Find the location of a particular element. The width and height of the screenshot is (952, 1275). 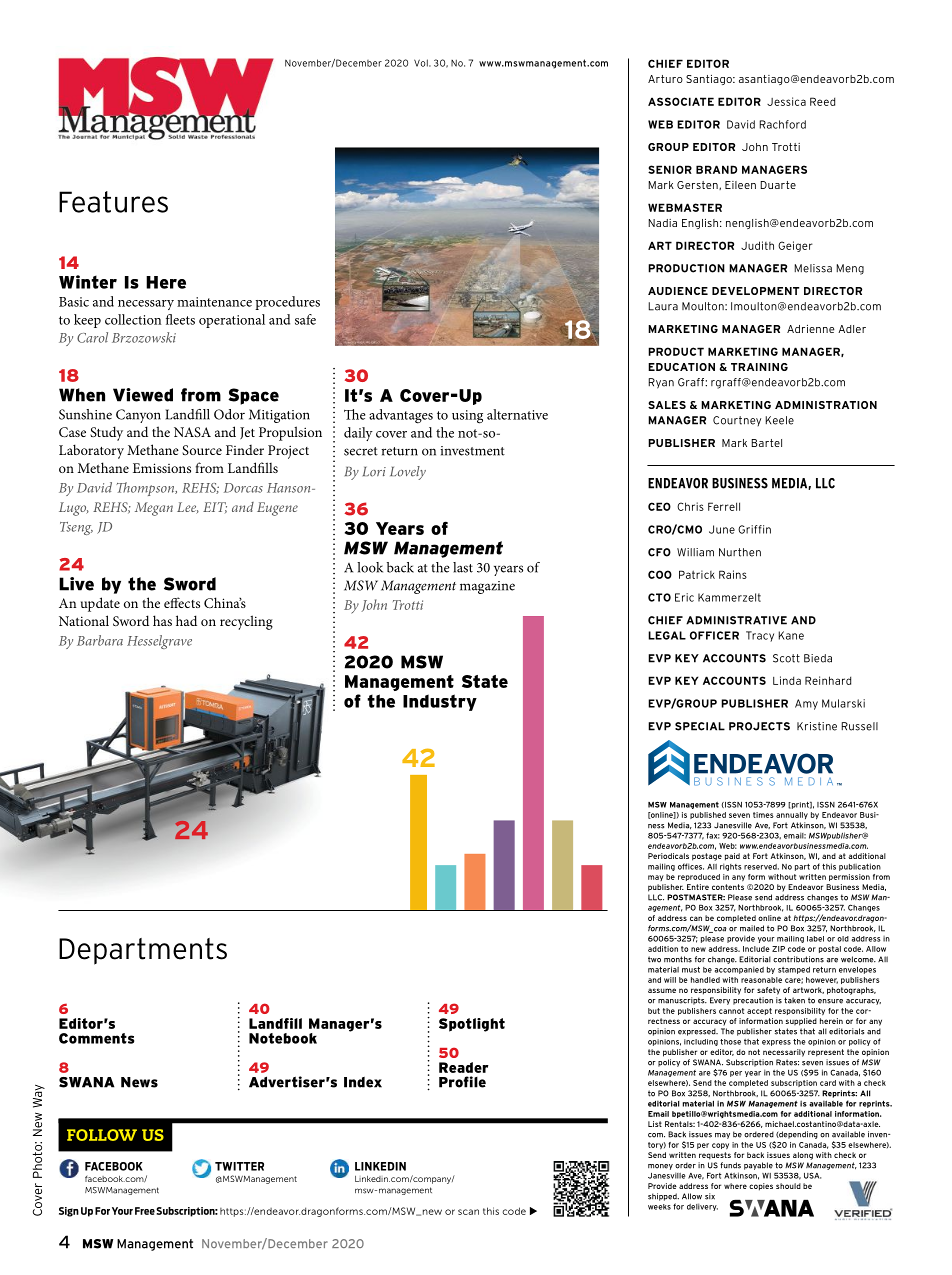

Bartel is located at coordinates (766, 443).
